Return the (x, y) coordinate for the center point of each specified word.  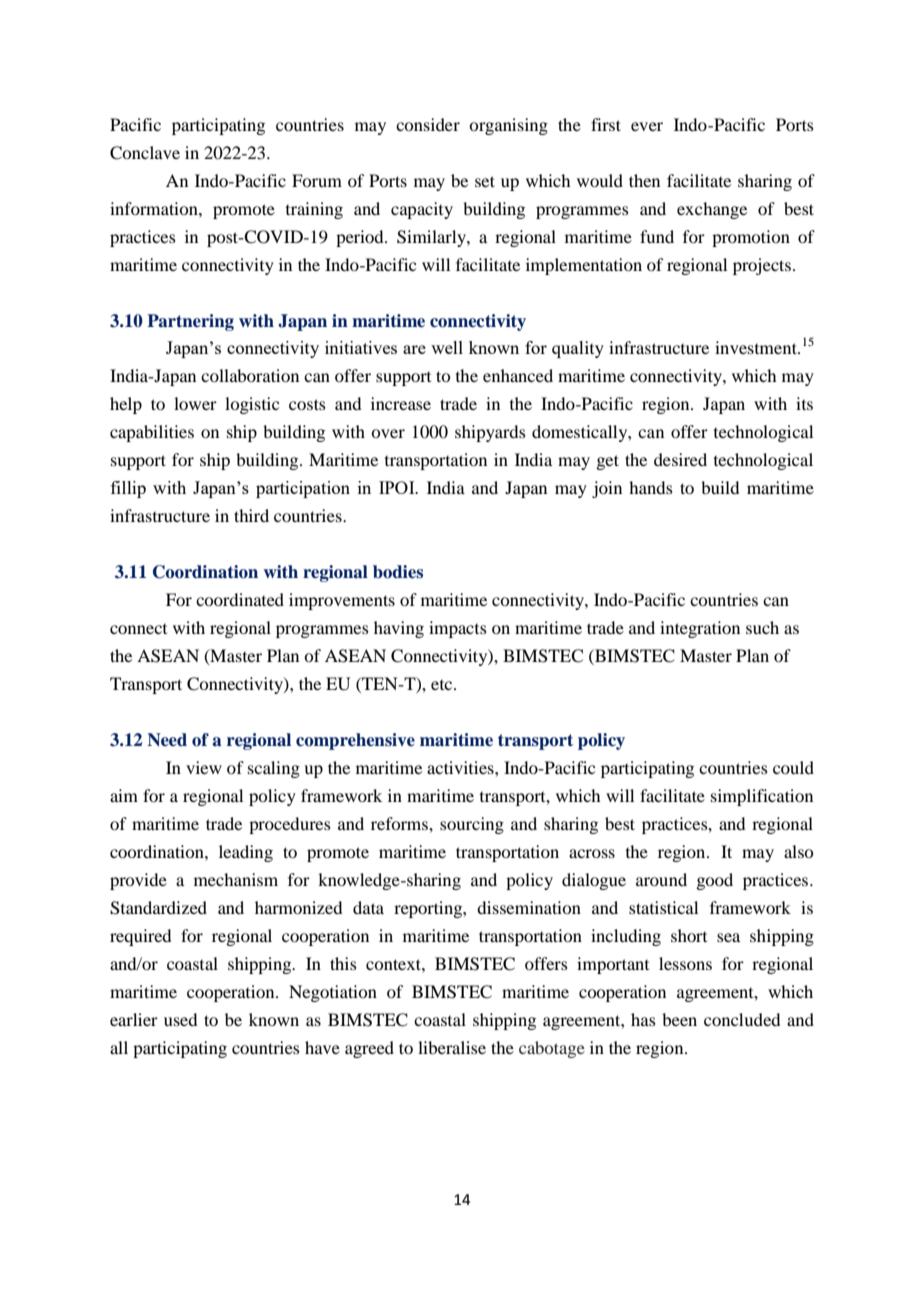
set (485, 181)
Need (167, 739)
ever (647, 126)
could (793, 767)
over (388, 433)
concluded (742, 1019)
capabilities (152, 433)
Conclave (145, 153)
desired (680, 459)
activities (461, 767)
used (180, 1019)
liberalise (452, 1047)
